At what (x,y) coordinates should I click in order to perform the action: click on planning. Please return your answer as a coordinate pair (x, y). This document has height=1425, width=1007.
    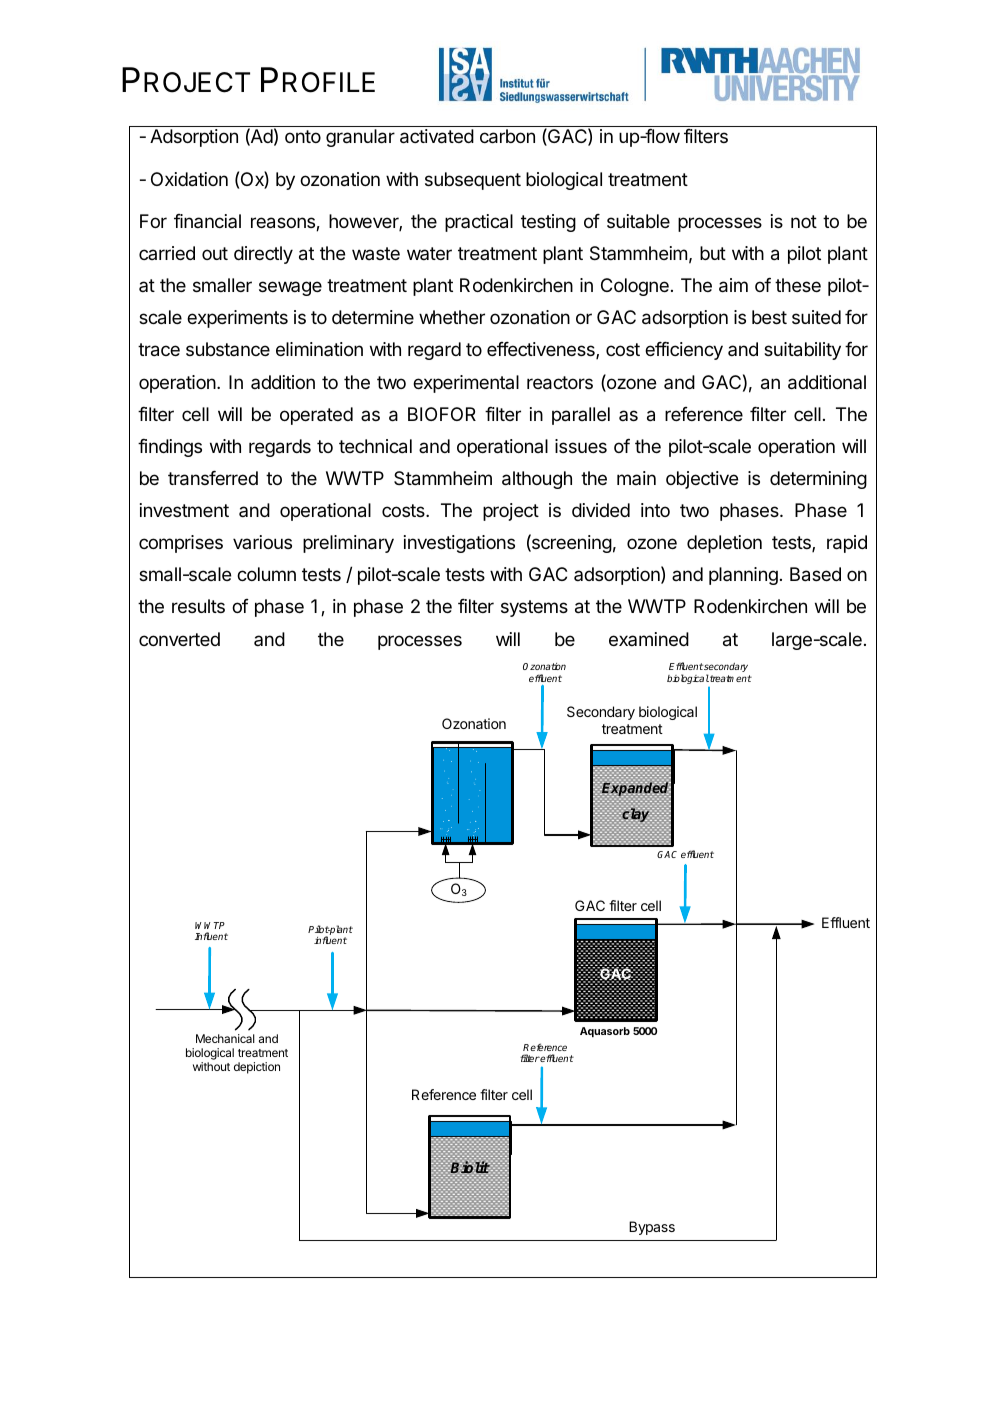
    Looking at the image, I should click on (743, 576).
